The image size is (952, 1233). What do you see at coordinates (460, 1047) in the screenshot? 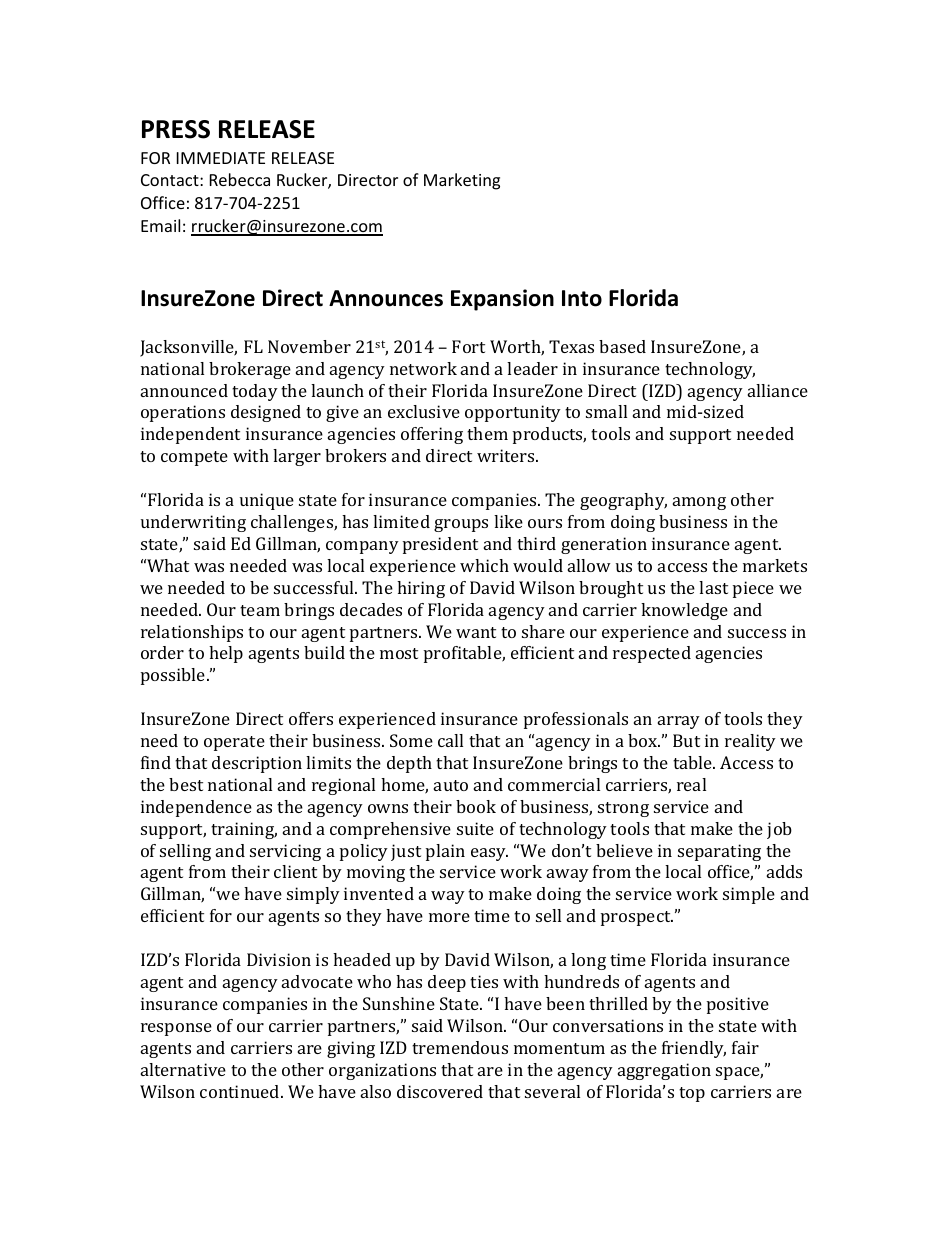
I see `tremendous` at bounding box center [460, 1047].
